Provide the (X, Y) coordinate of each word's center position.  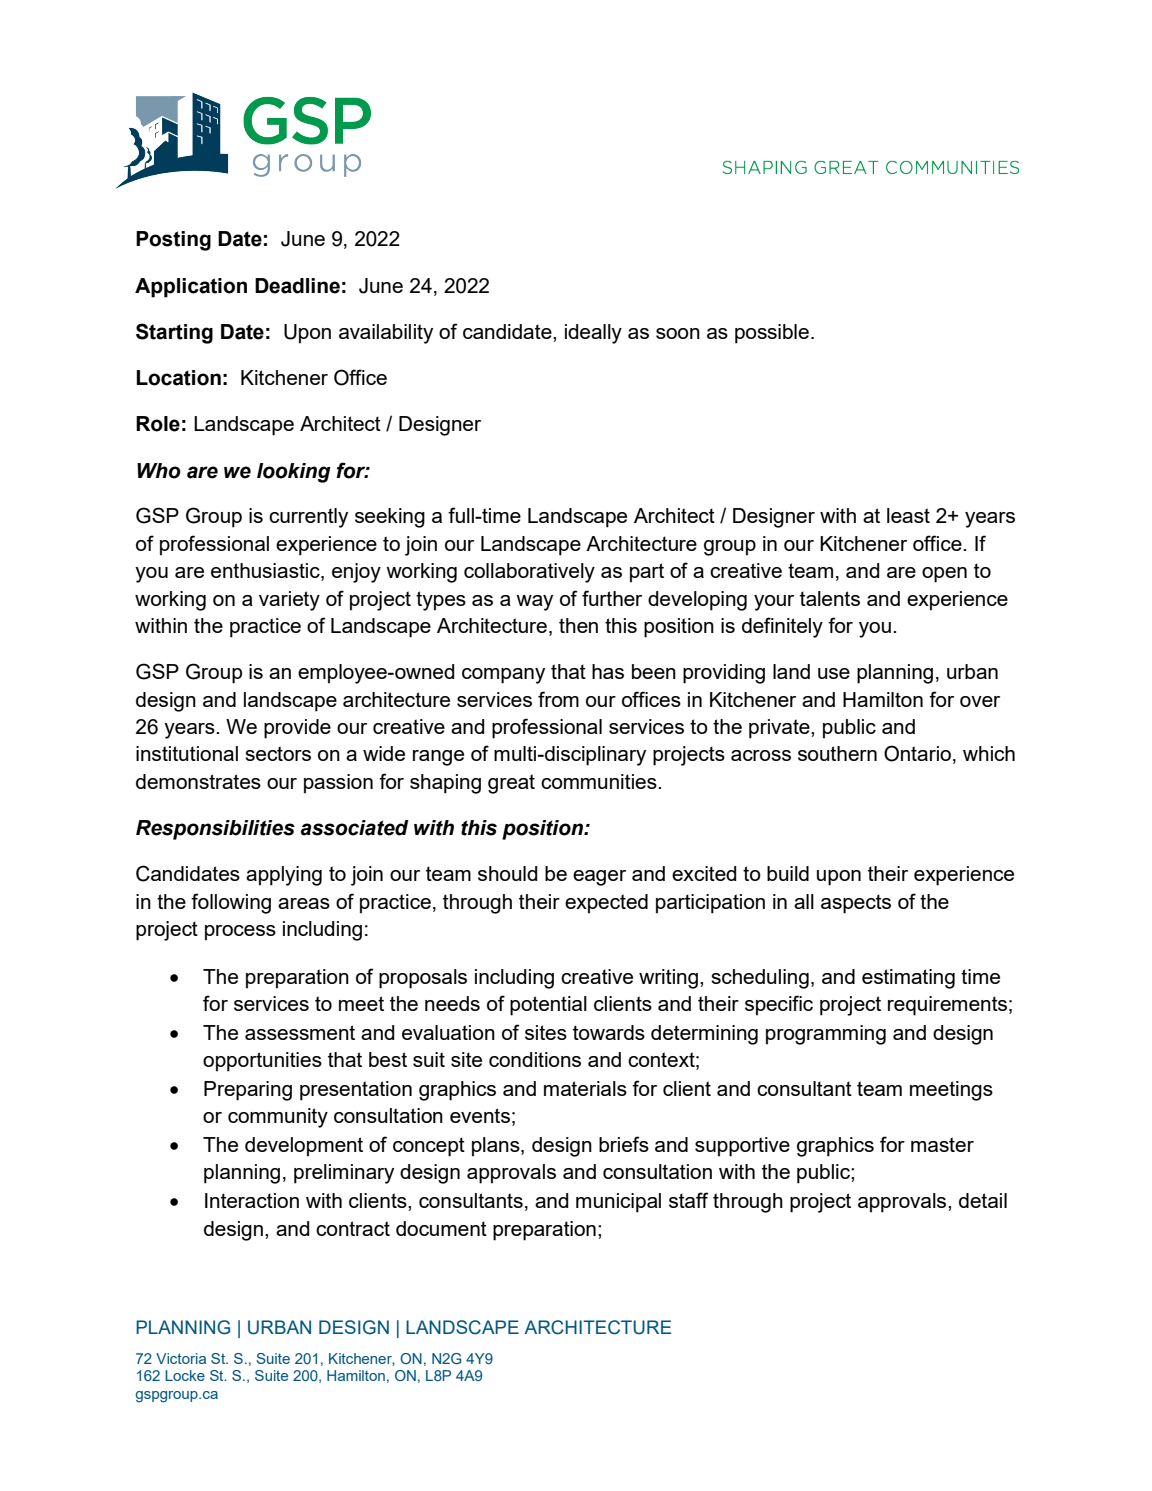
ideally (593, 334)
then (578, 625)
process (240, 933)
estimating (908, 979)
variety (289, 601)
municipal (618, 1203)
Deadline (297, 286)
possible (772, 334)
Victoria (181, 1358)
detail (983, 1200)
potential (548, 1006)
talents (830, 598)
